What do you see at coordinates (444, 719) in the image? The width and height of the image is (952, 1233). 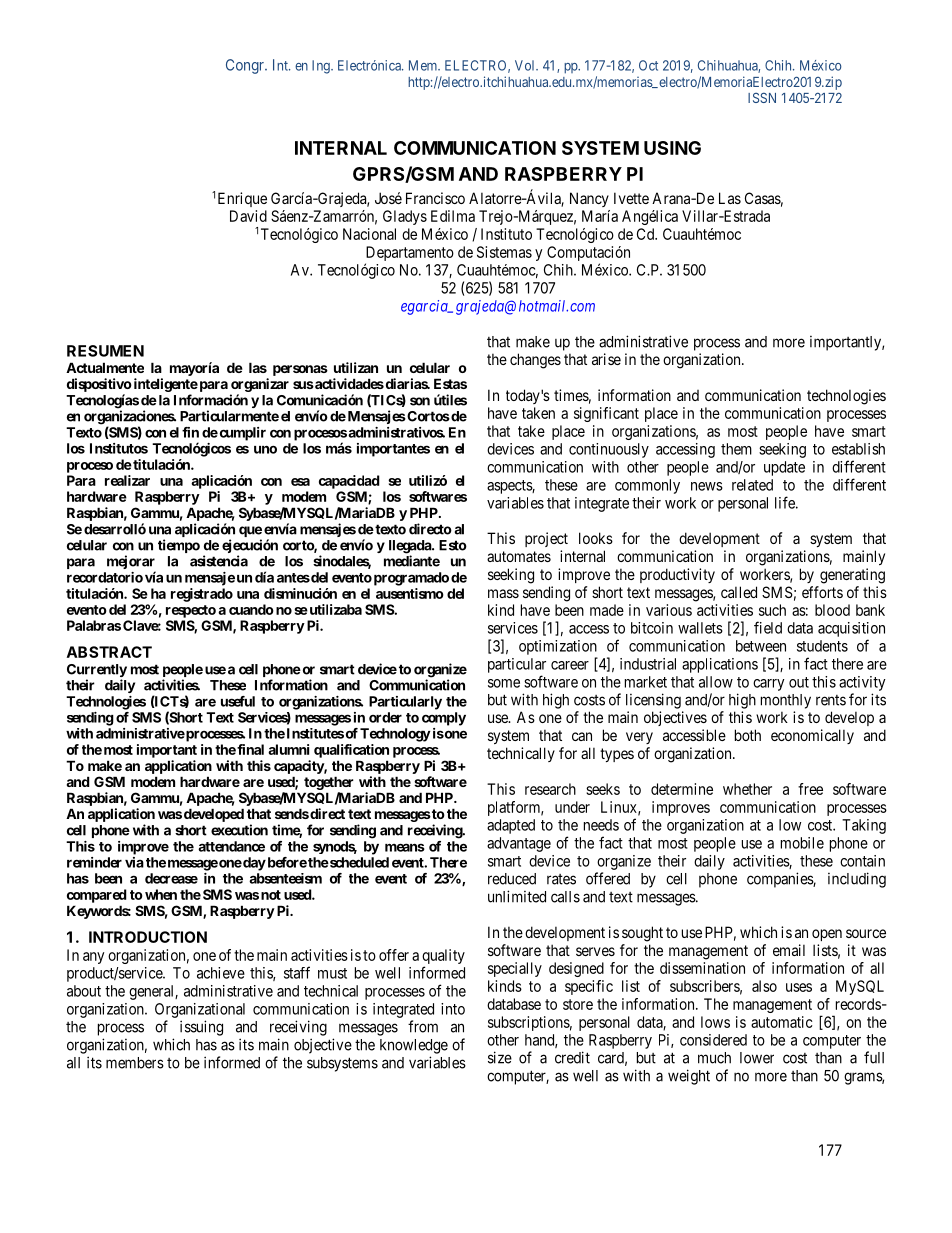 I see `comply` at bounding box center [444, 719].
